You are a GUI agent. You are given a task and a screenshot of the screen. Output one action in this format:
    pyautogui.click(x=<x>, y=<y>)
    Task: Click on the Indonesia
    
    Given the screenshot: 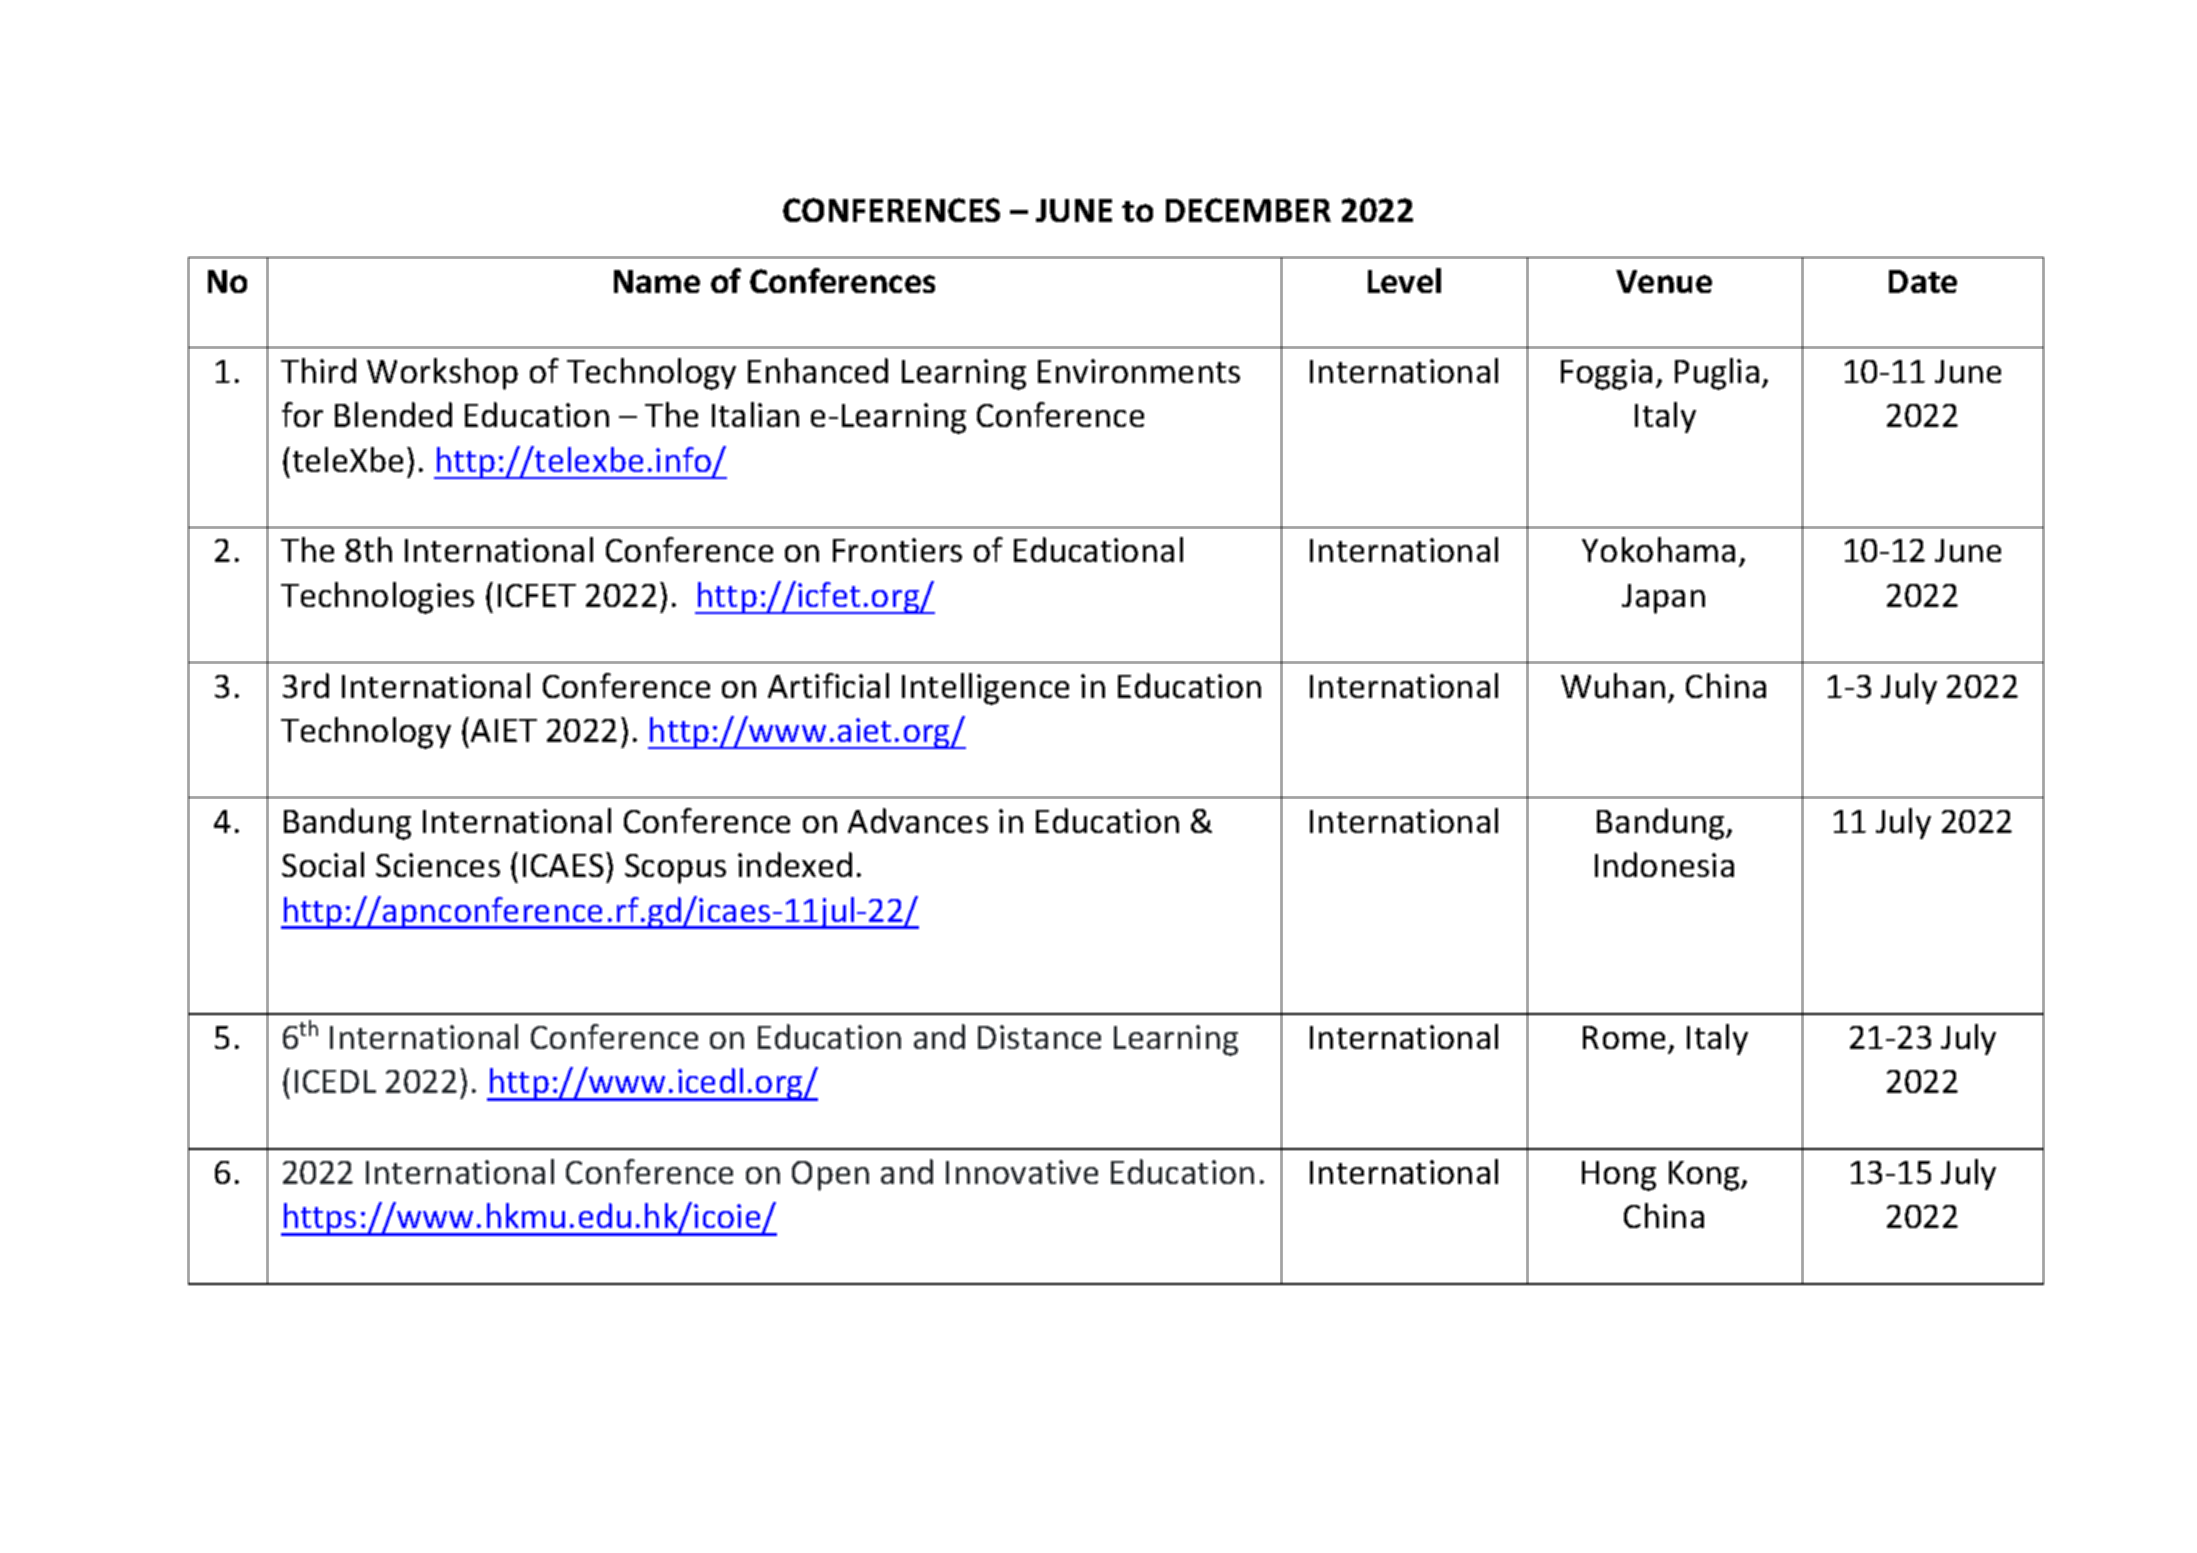 What is the action you would take?
    pyautogui.click(x=1664, y=864)
